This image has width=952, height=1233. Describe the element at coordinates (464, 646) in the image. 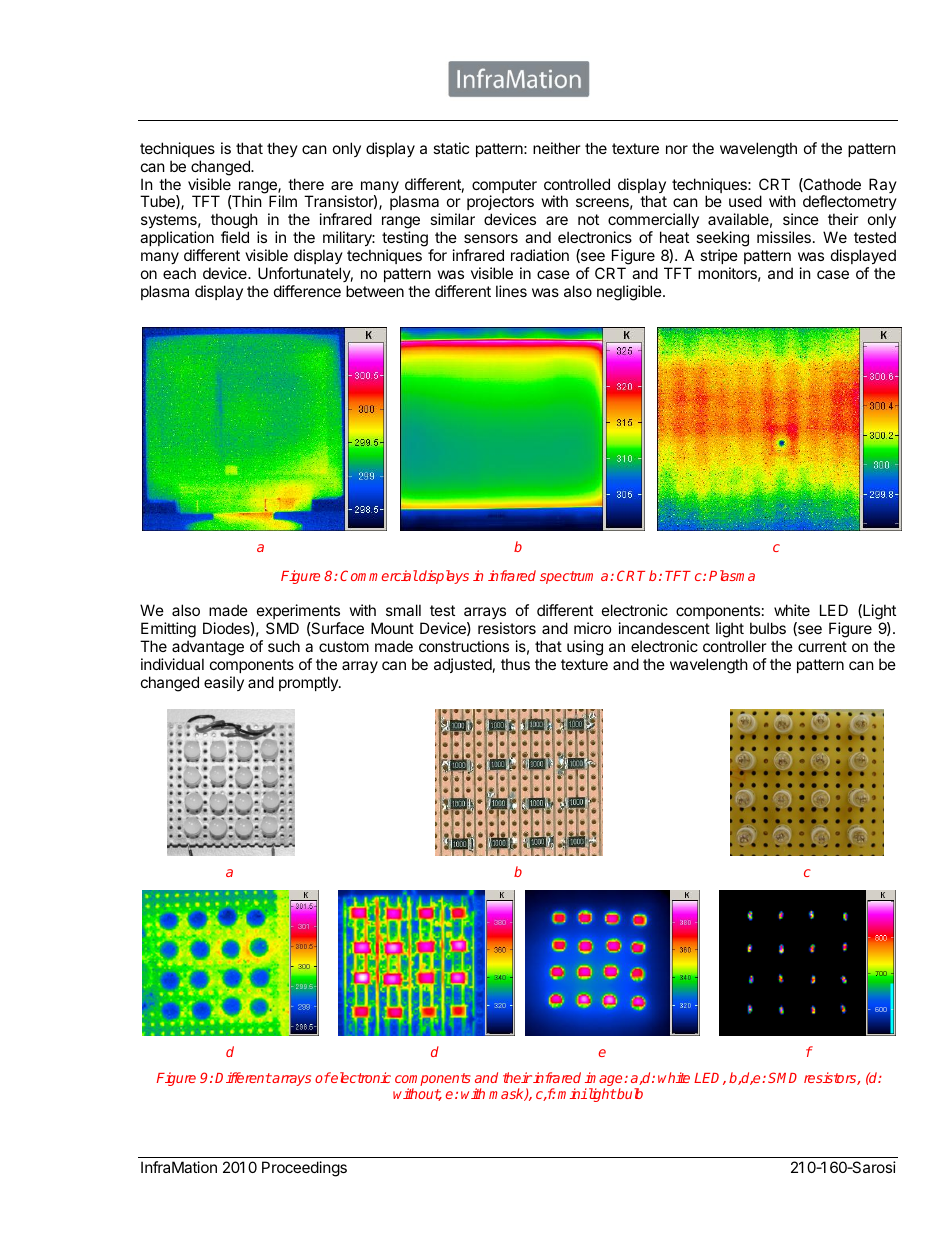

I see `constructions` at that location.
